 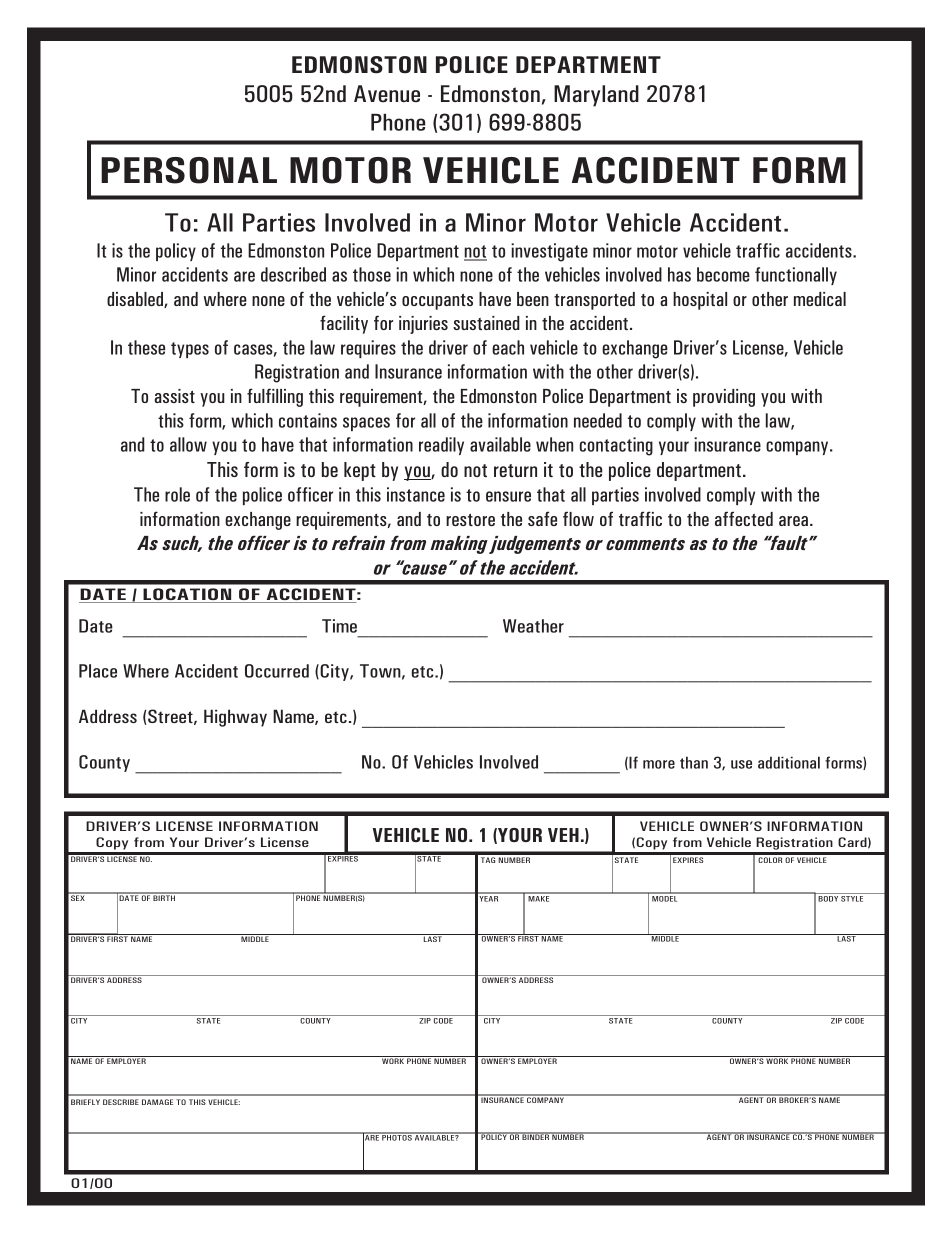 What do you see at coordinates (146, 347) in the screenshot?
I see `these` at bounding box center [146, 347].
